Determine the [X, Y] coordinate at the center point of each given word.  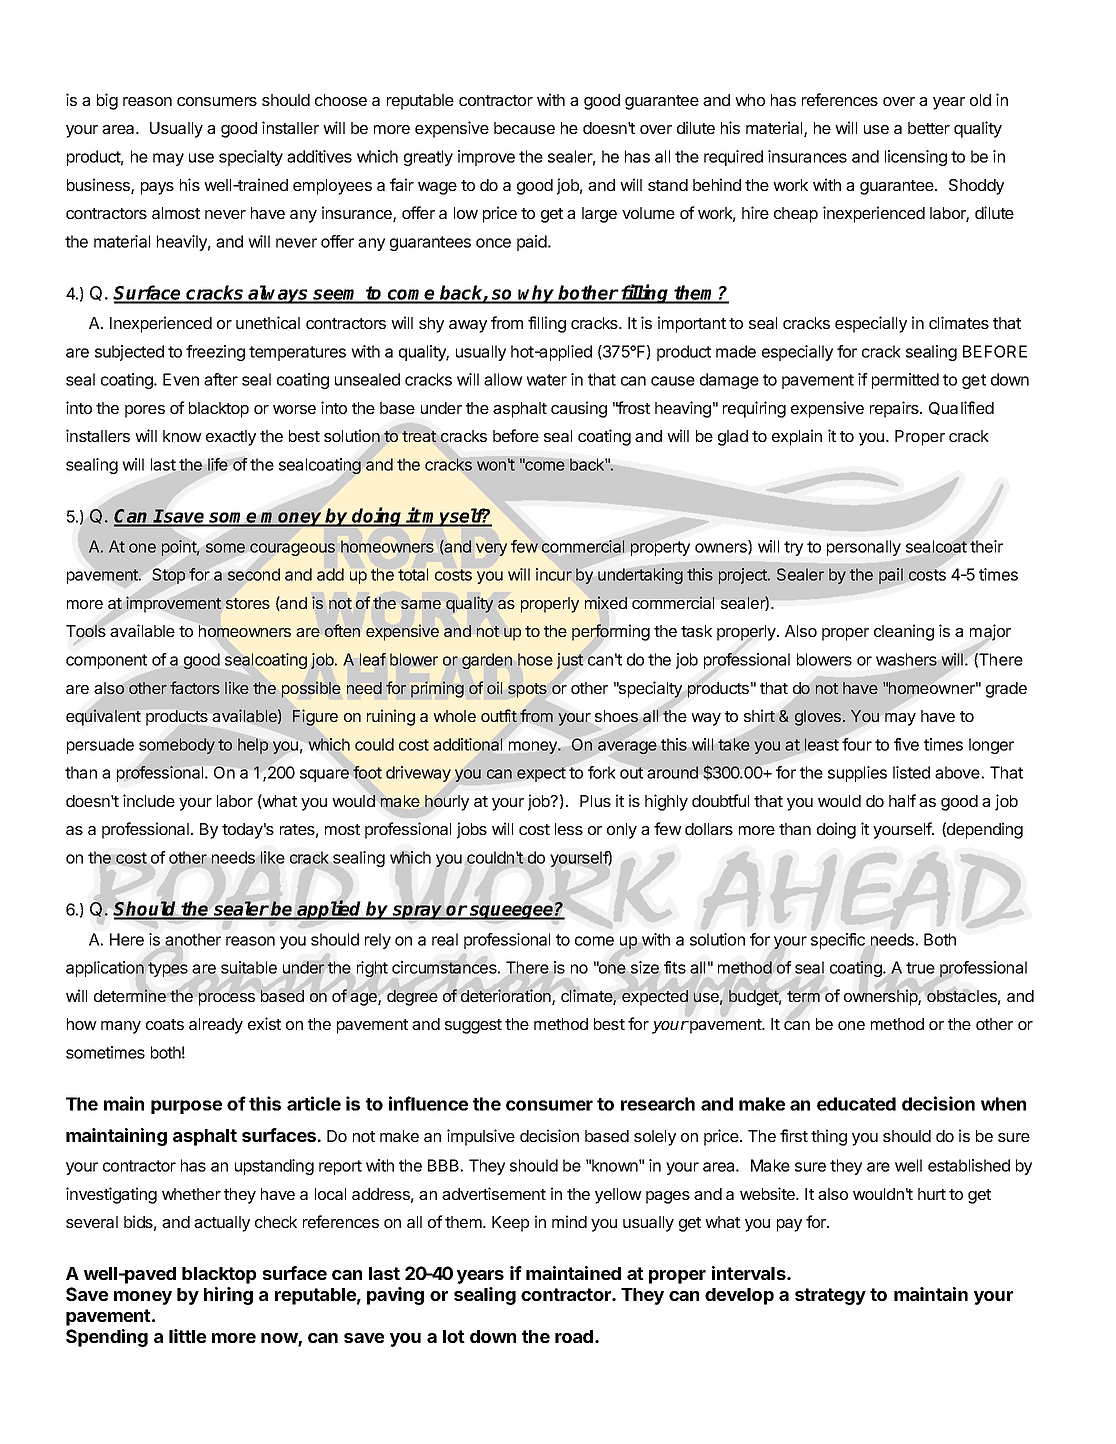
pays [157, 188]
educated [856, 1104]
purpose [186, 1107]
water [546, 380]
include [149, 800]
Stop [169, 576]
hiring [228, 1296]
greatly [428, 158]
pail [891, 576]
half [902, 800]
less [569, 829]
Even [181, 379]
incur [554, 574]
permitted [905, 381]
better [929, 128]
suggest [473, 1026]
